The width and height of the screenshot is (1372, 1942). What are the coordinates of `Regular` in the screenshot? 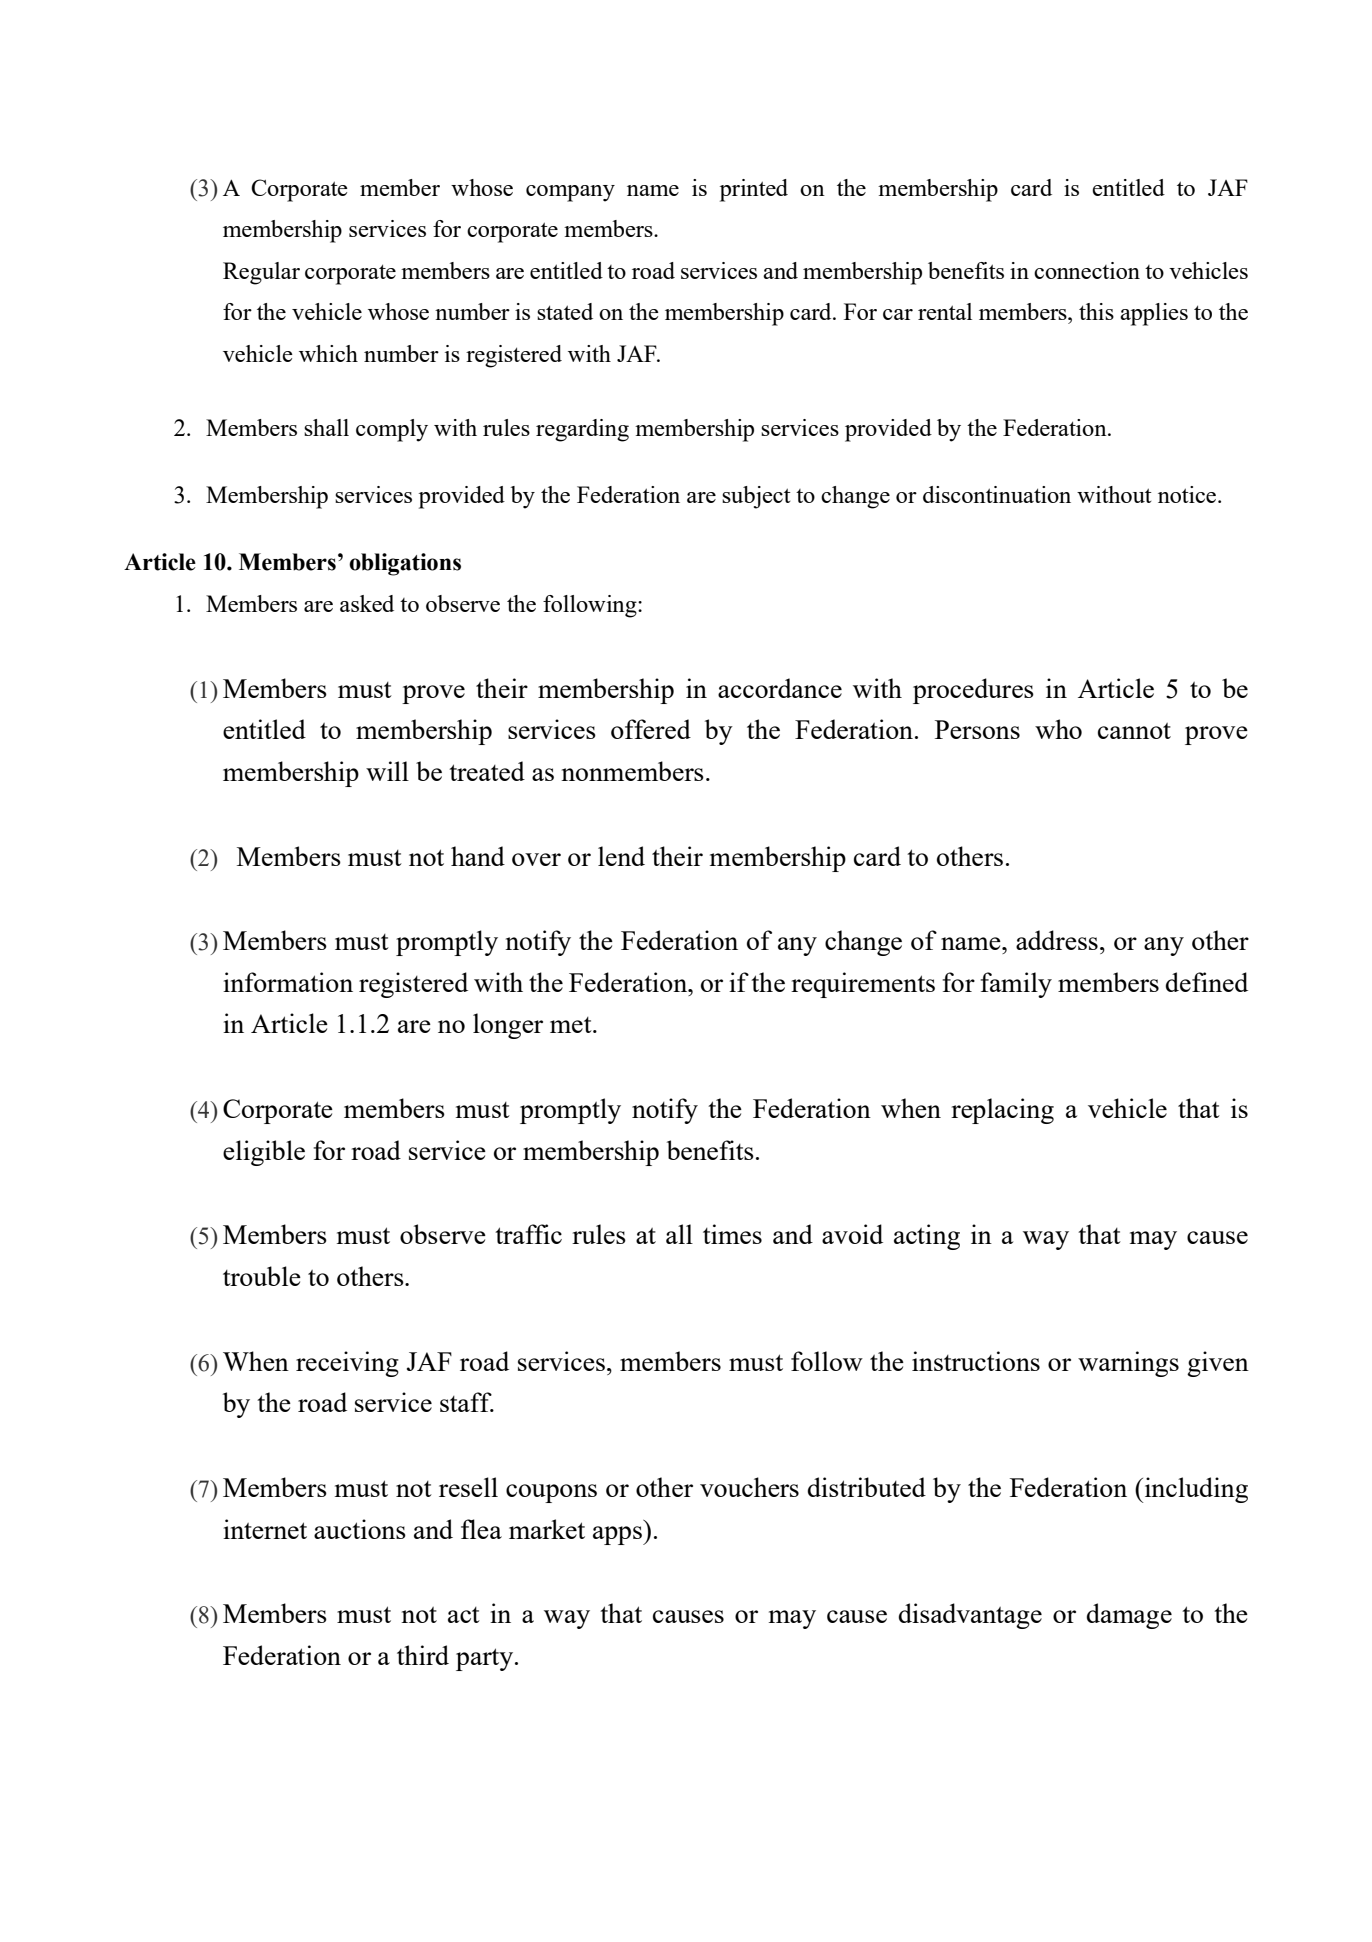 It's located at (261, 273).
